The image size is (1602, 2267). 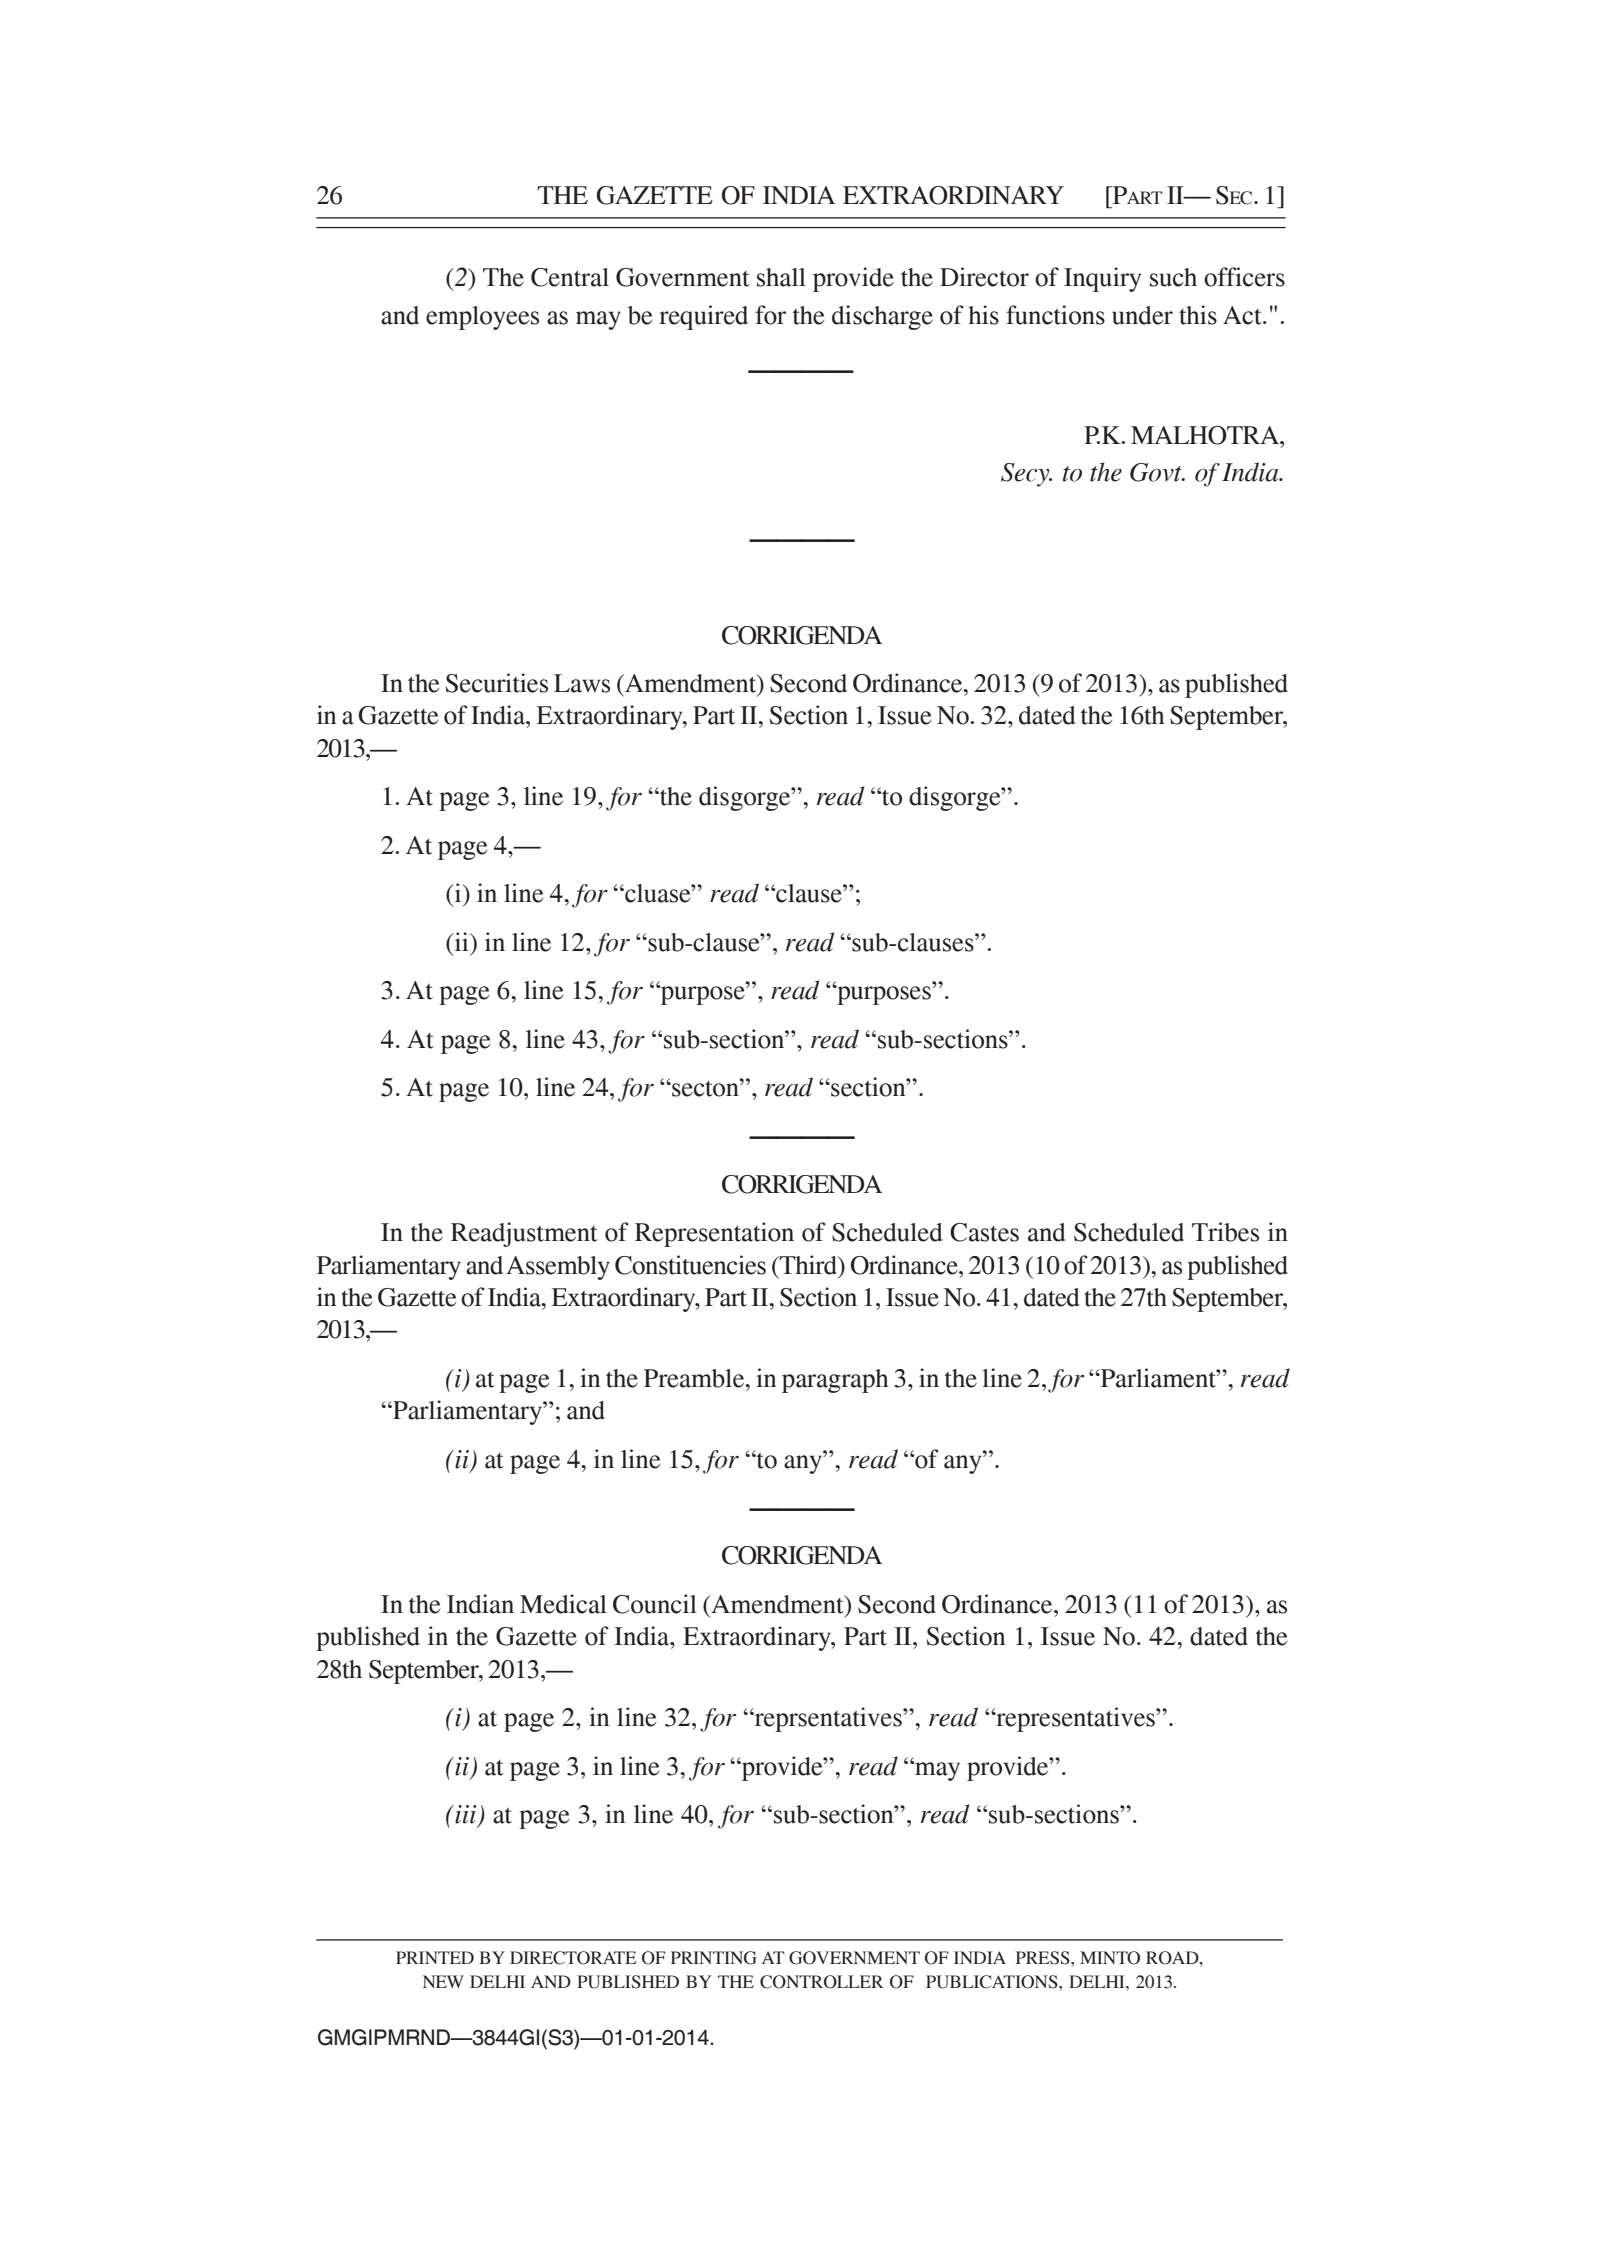 What do you see at coordinates (558, 1268) in the document?
I see `Assembly` at bounding box center [558, 1268].
